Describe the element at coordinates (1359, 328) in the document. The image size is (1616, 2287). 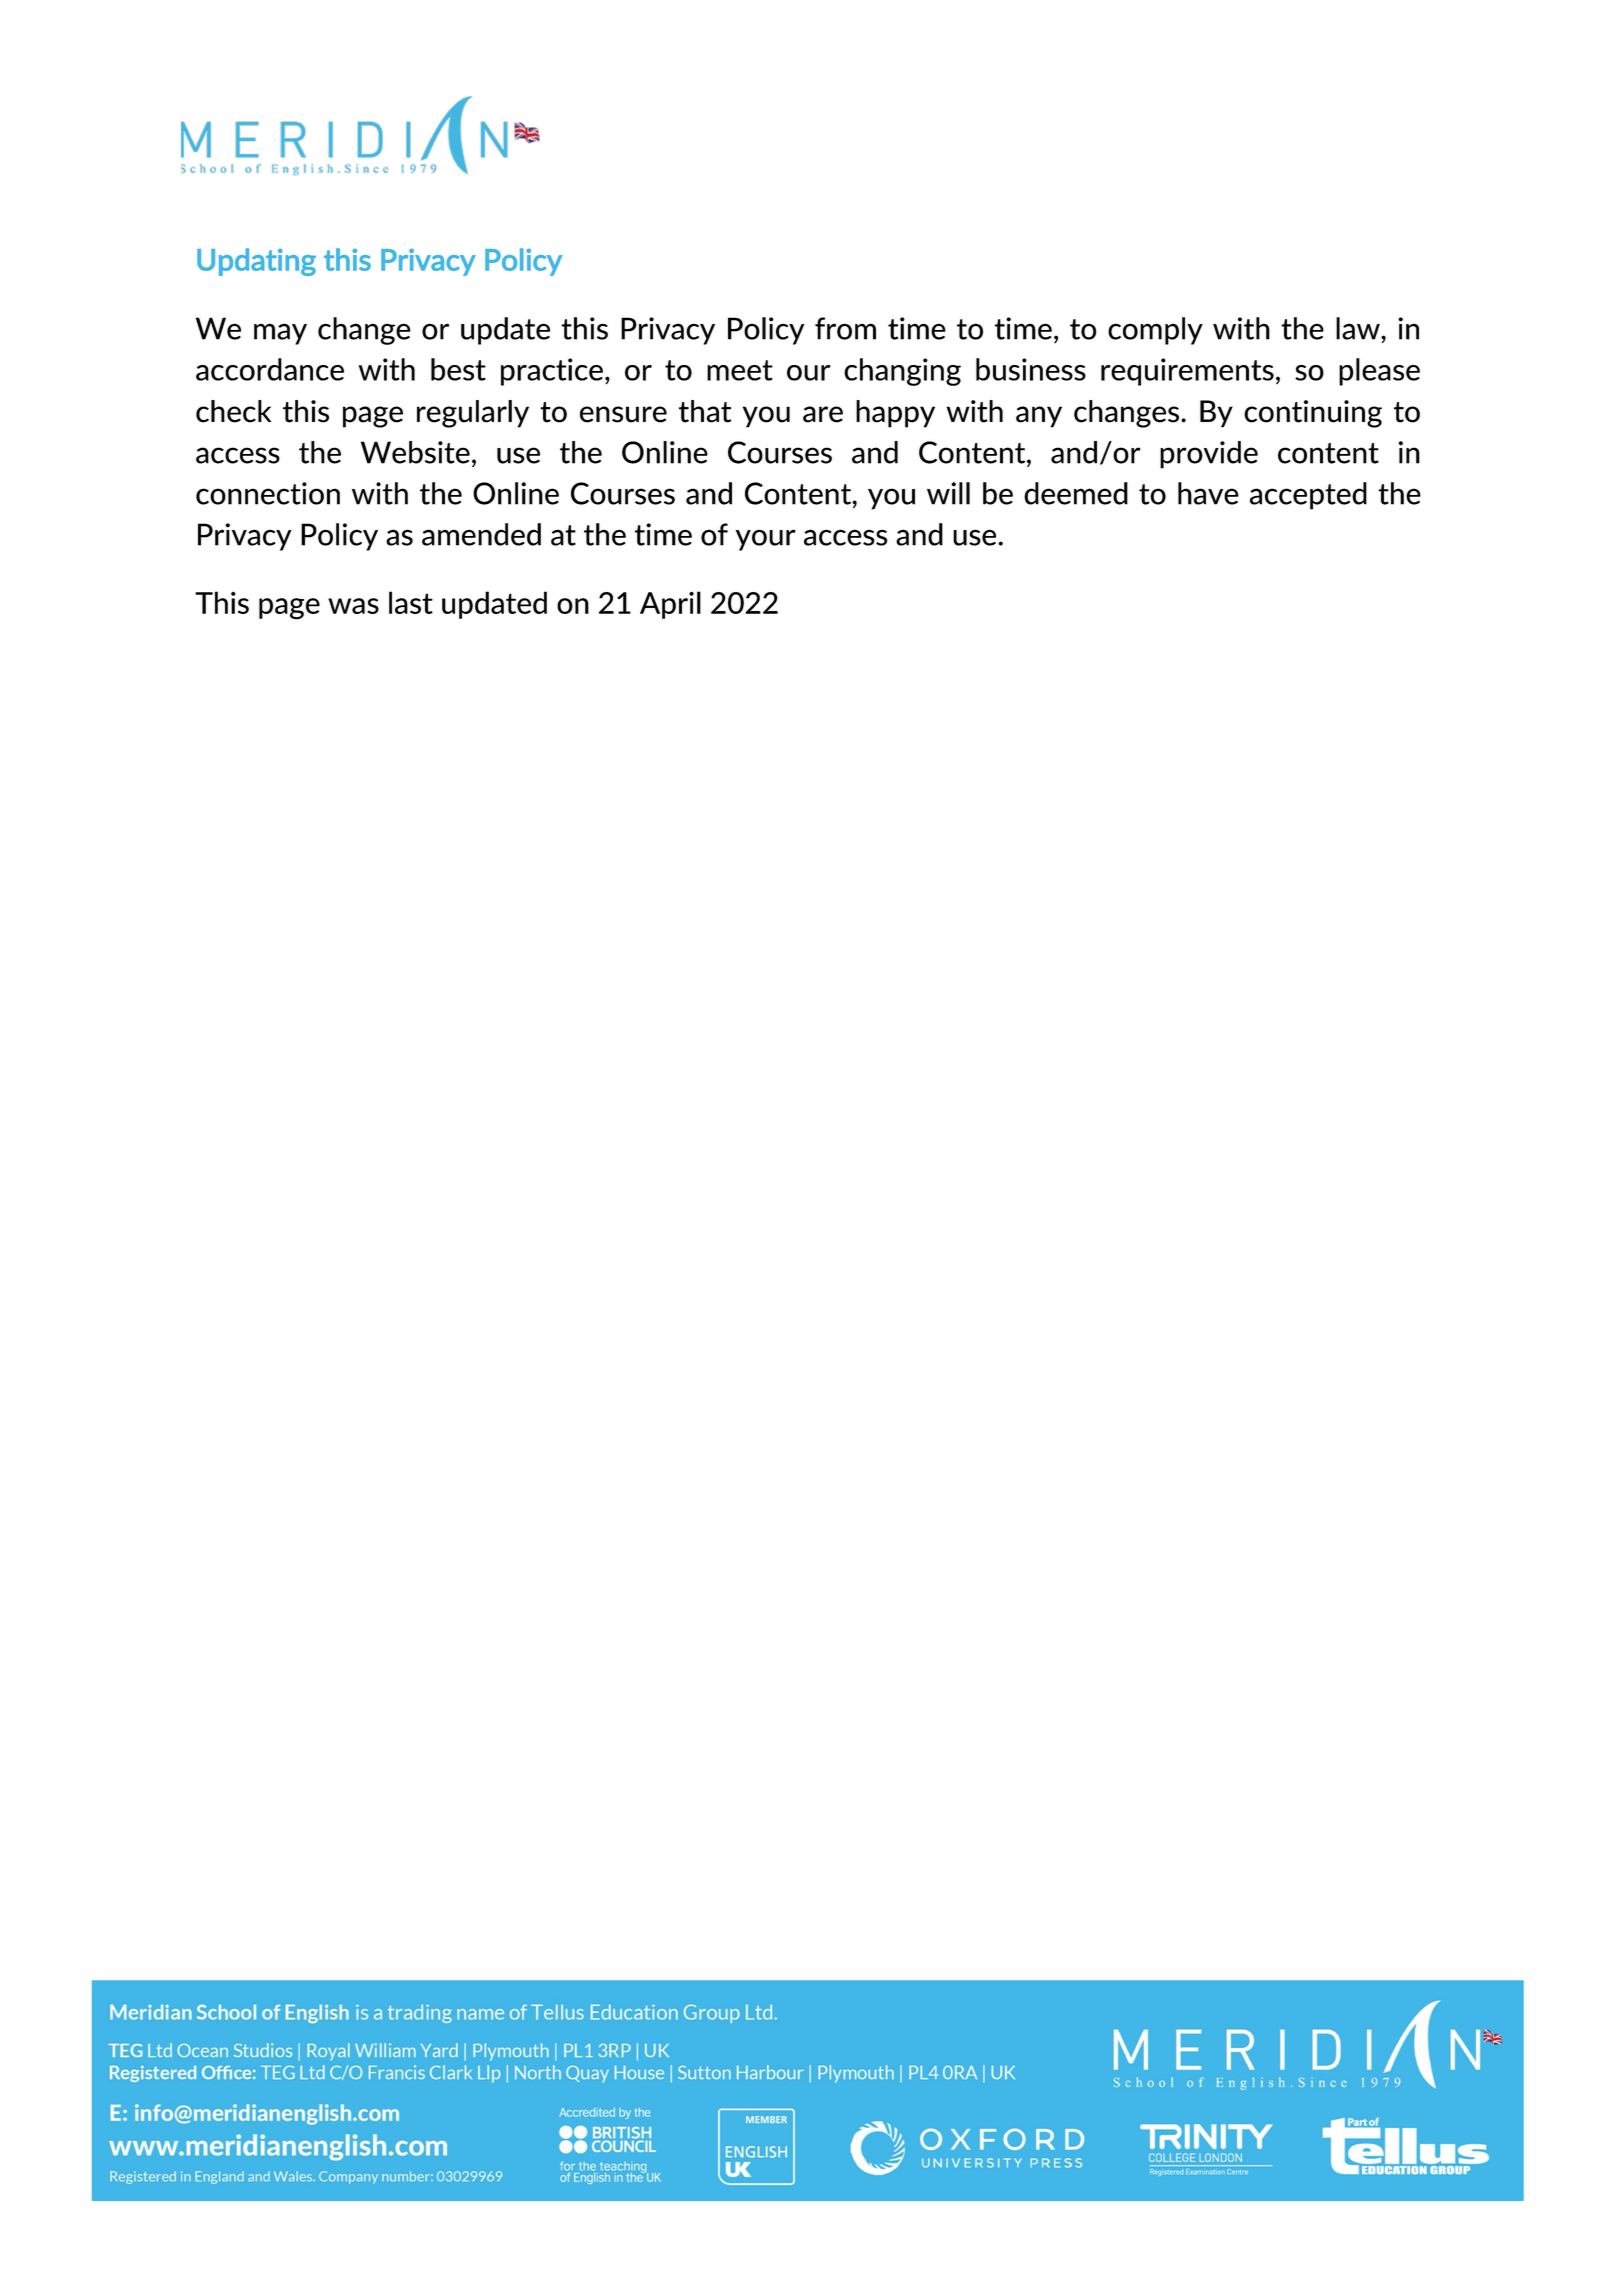
I see `law` at that location.
